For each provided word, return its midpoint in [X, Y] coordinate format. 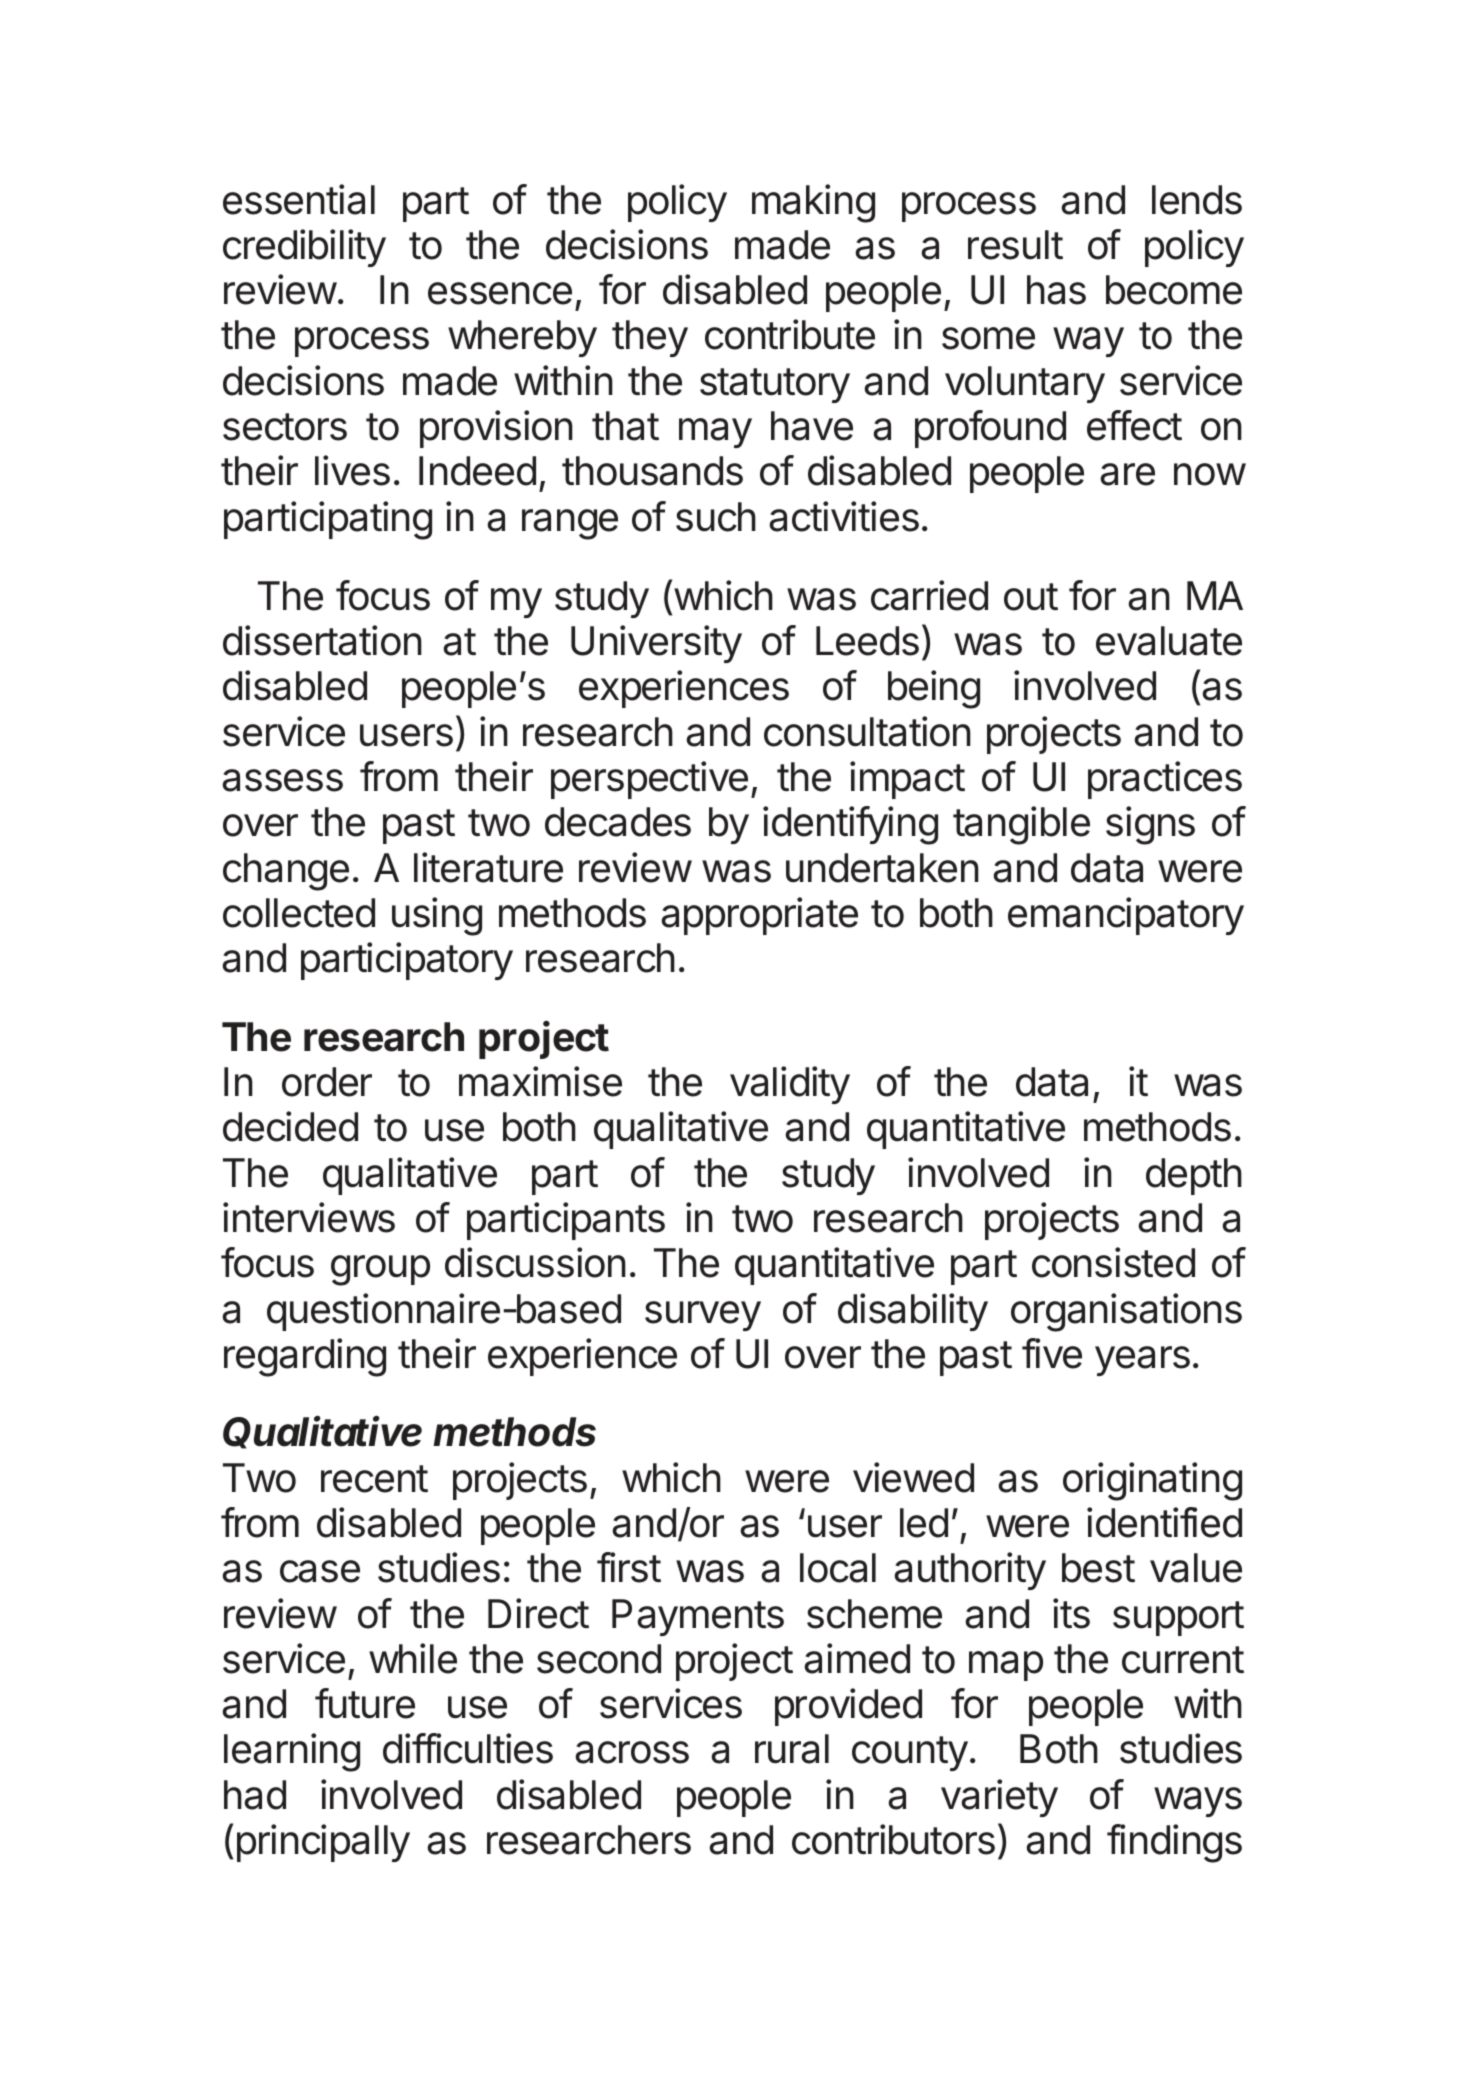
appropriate [759, 916]
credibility [304, 248]
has [1056, 290]
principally [323, 1843]
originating [1152, 1481]
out [1031, 597]
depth [1194, 1176]
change [286, 872]
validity [790, 1085]
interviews [309, 1217]
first [629, 1567]
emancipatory [1126, 916]
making [813, 203]
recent [374, 1479]
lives [352, 470]
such [716, 517]
